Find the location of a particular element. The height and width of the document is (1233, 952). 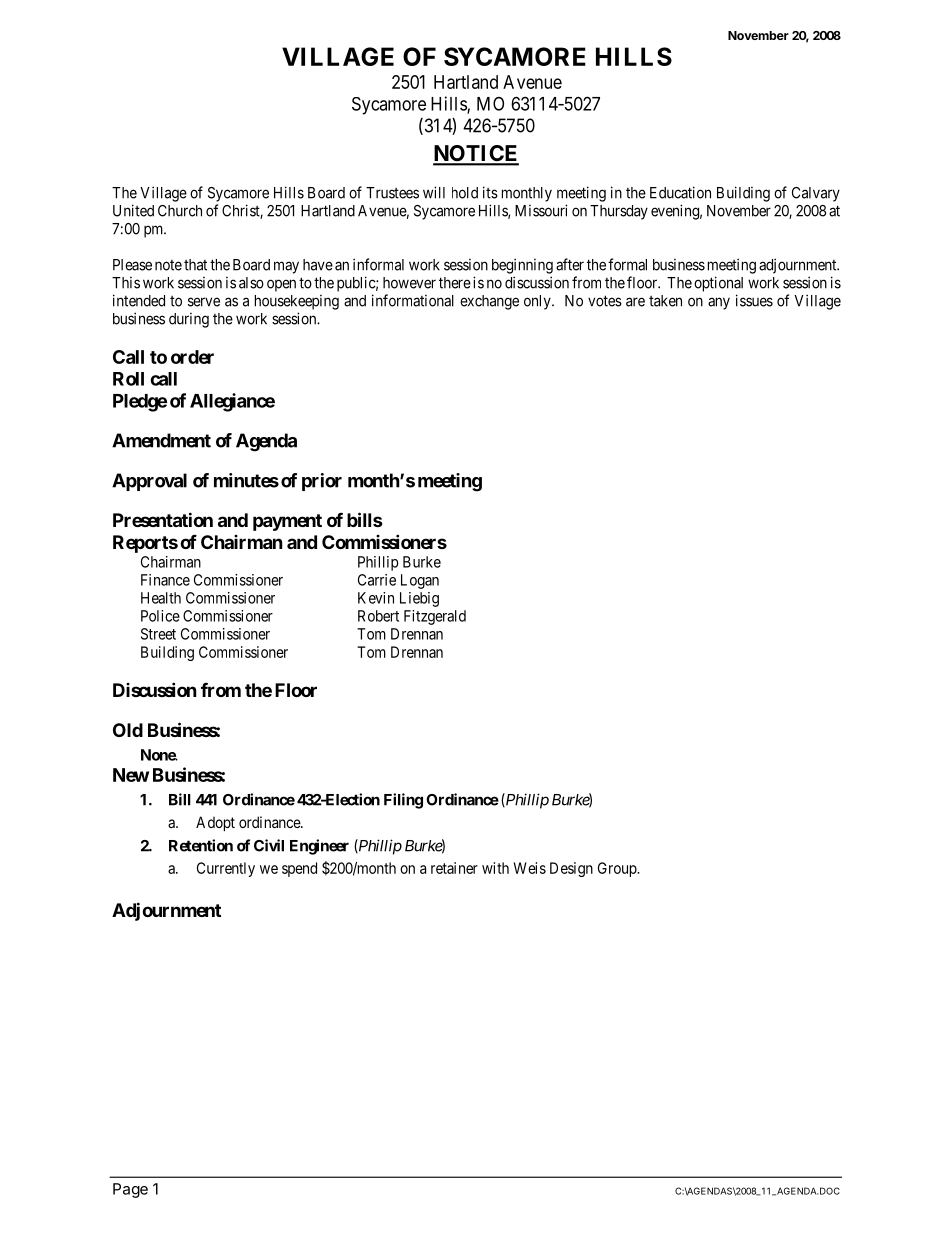

Design is located at coordinates (571, 869).
